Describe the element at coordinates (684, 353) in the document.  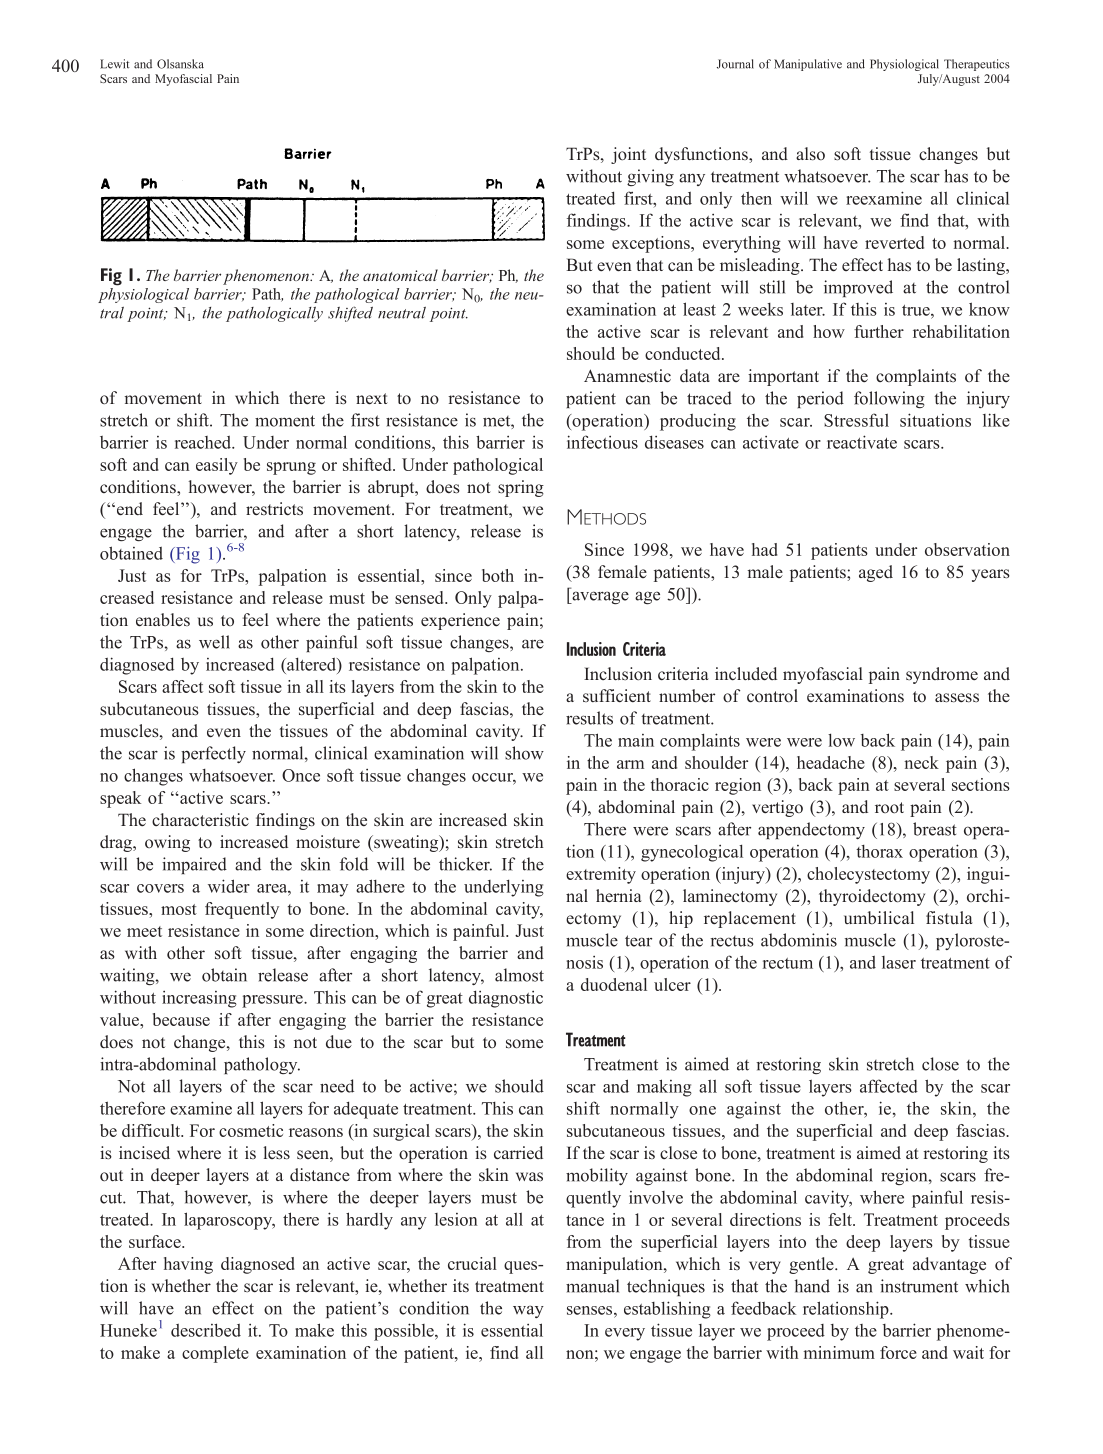
I see `conducted` at that location.
